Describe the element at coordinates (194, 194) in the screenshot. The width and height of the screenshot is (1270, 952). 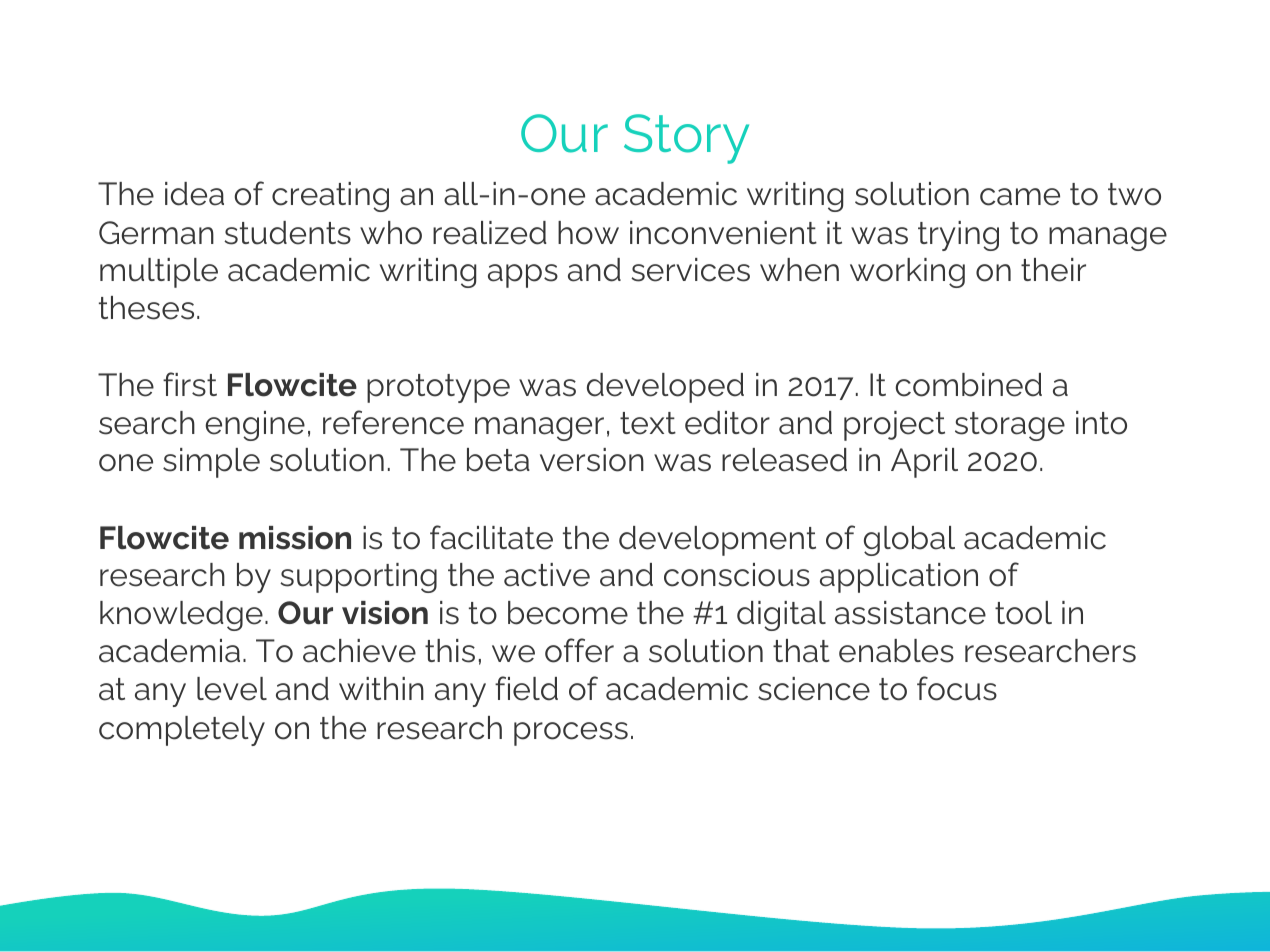
I see `idea` at that location.
